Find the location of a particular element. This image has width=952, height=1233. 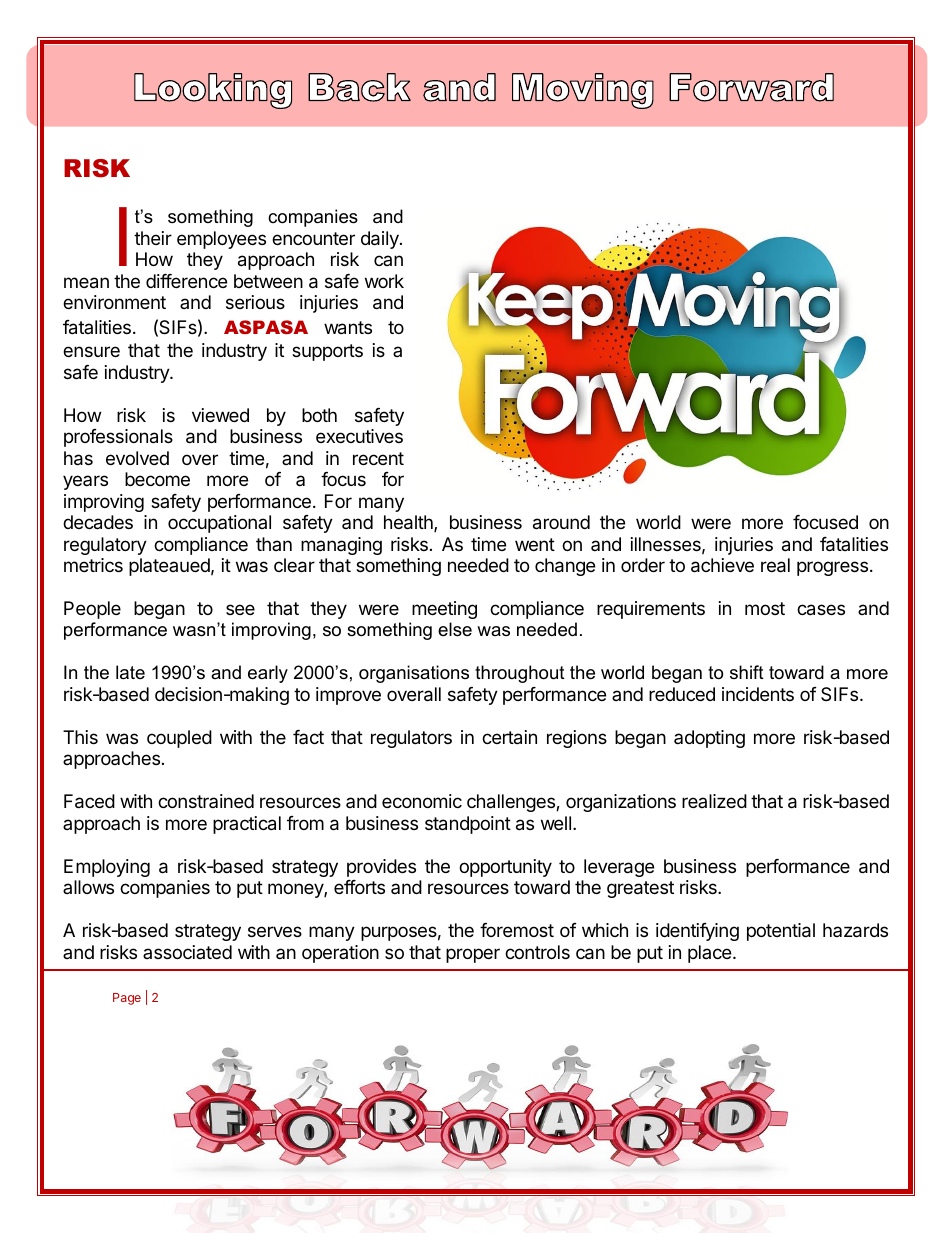

difference is located at coordinates (186, 281).
